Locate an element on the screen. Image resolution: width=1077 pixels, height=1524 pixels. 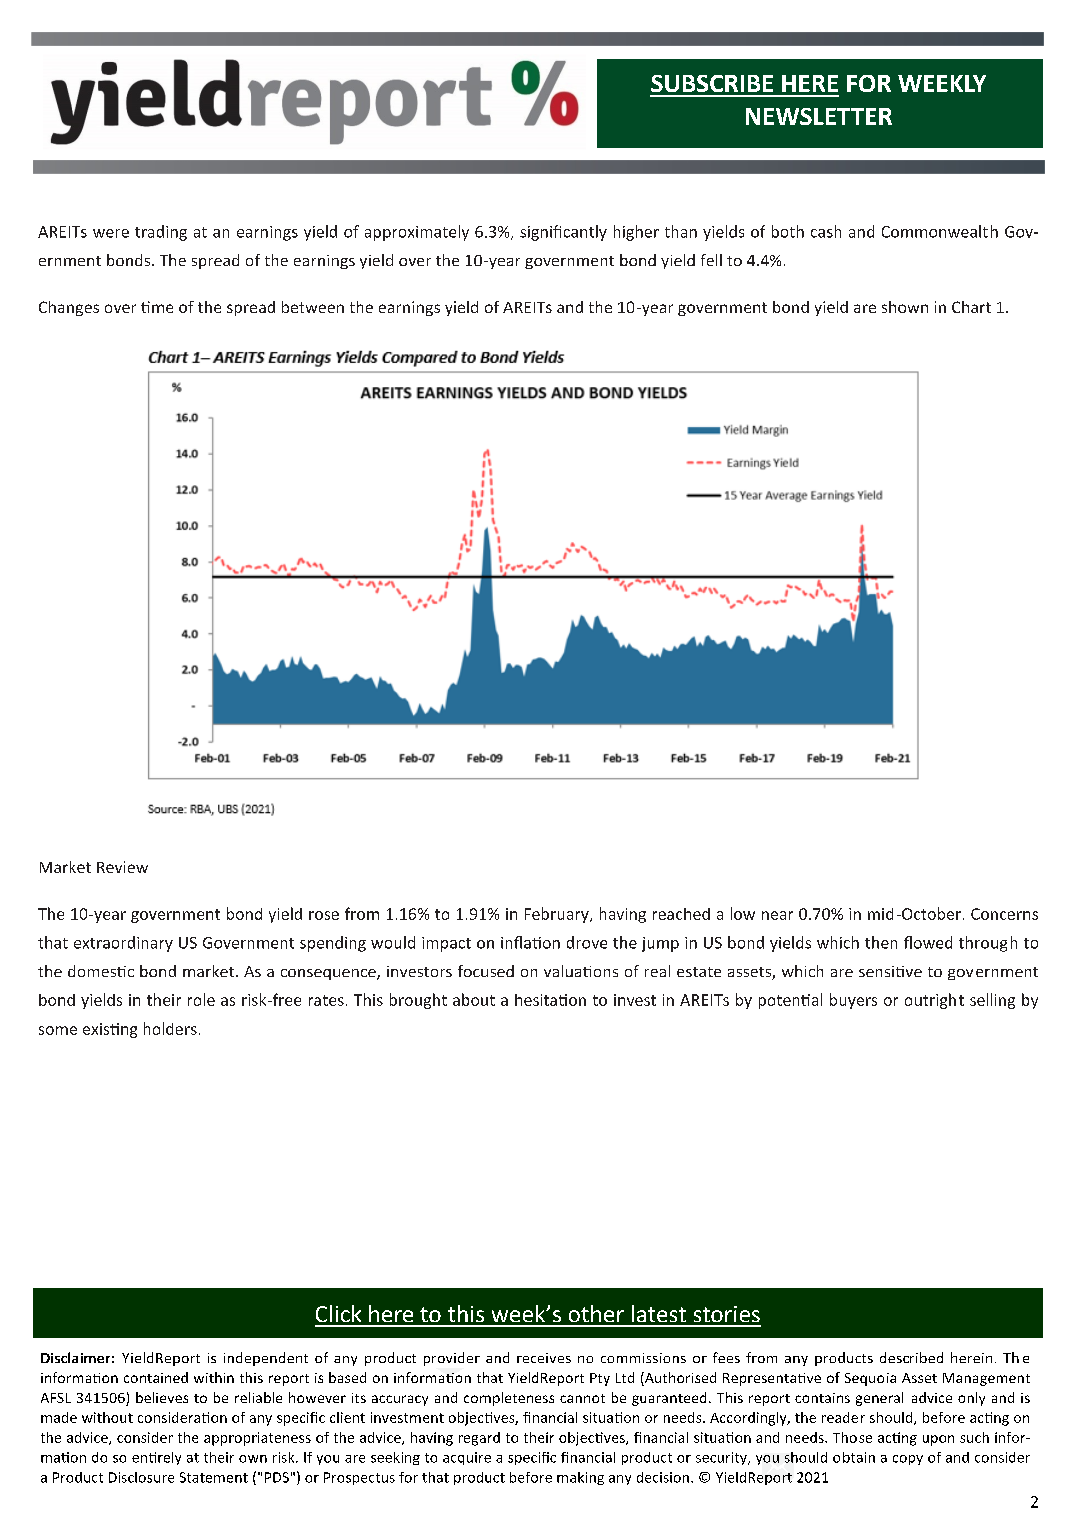
shown is located at coordinates (905, 307).
